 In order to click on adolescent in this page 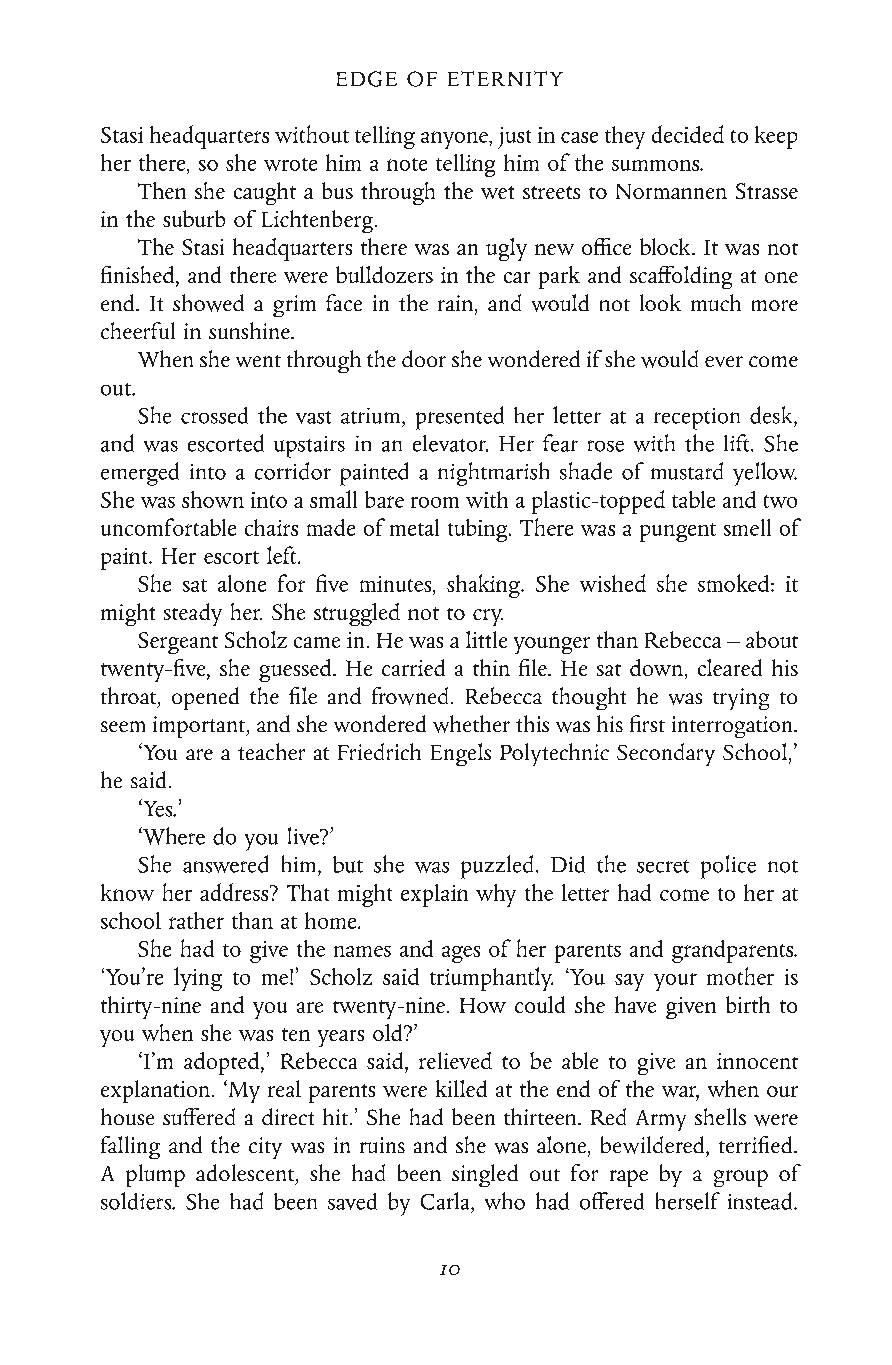, I will do `click(245, 1172)`.
